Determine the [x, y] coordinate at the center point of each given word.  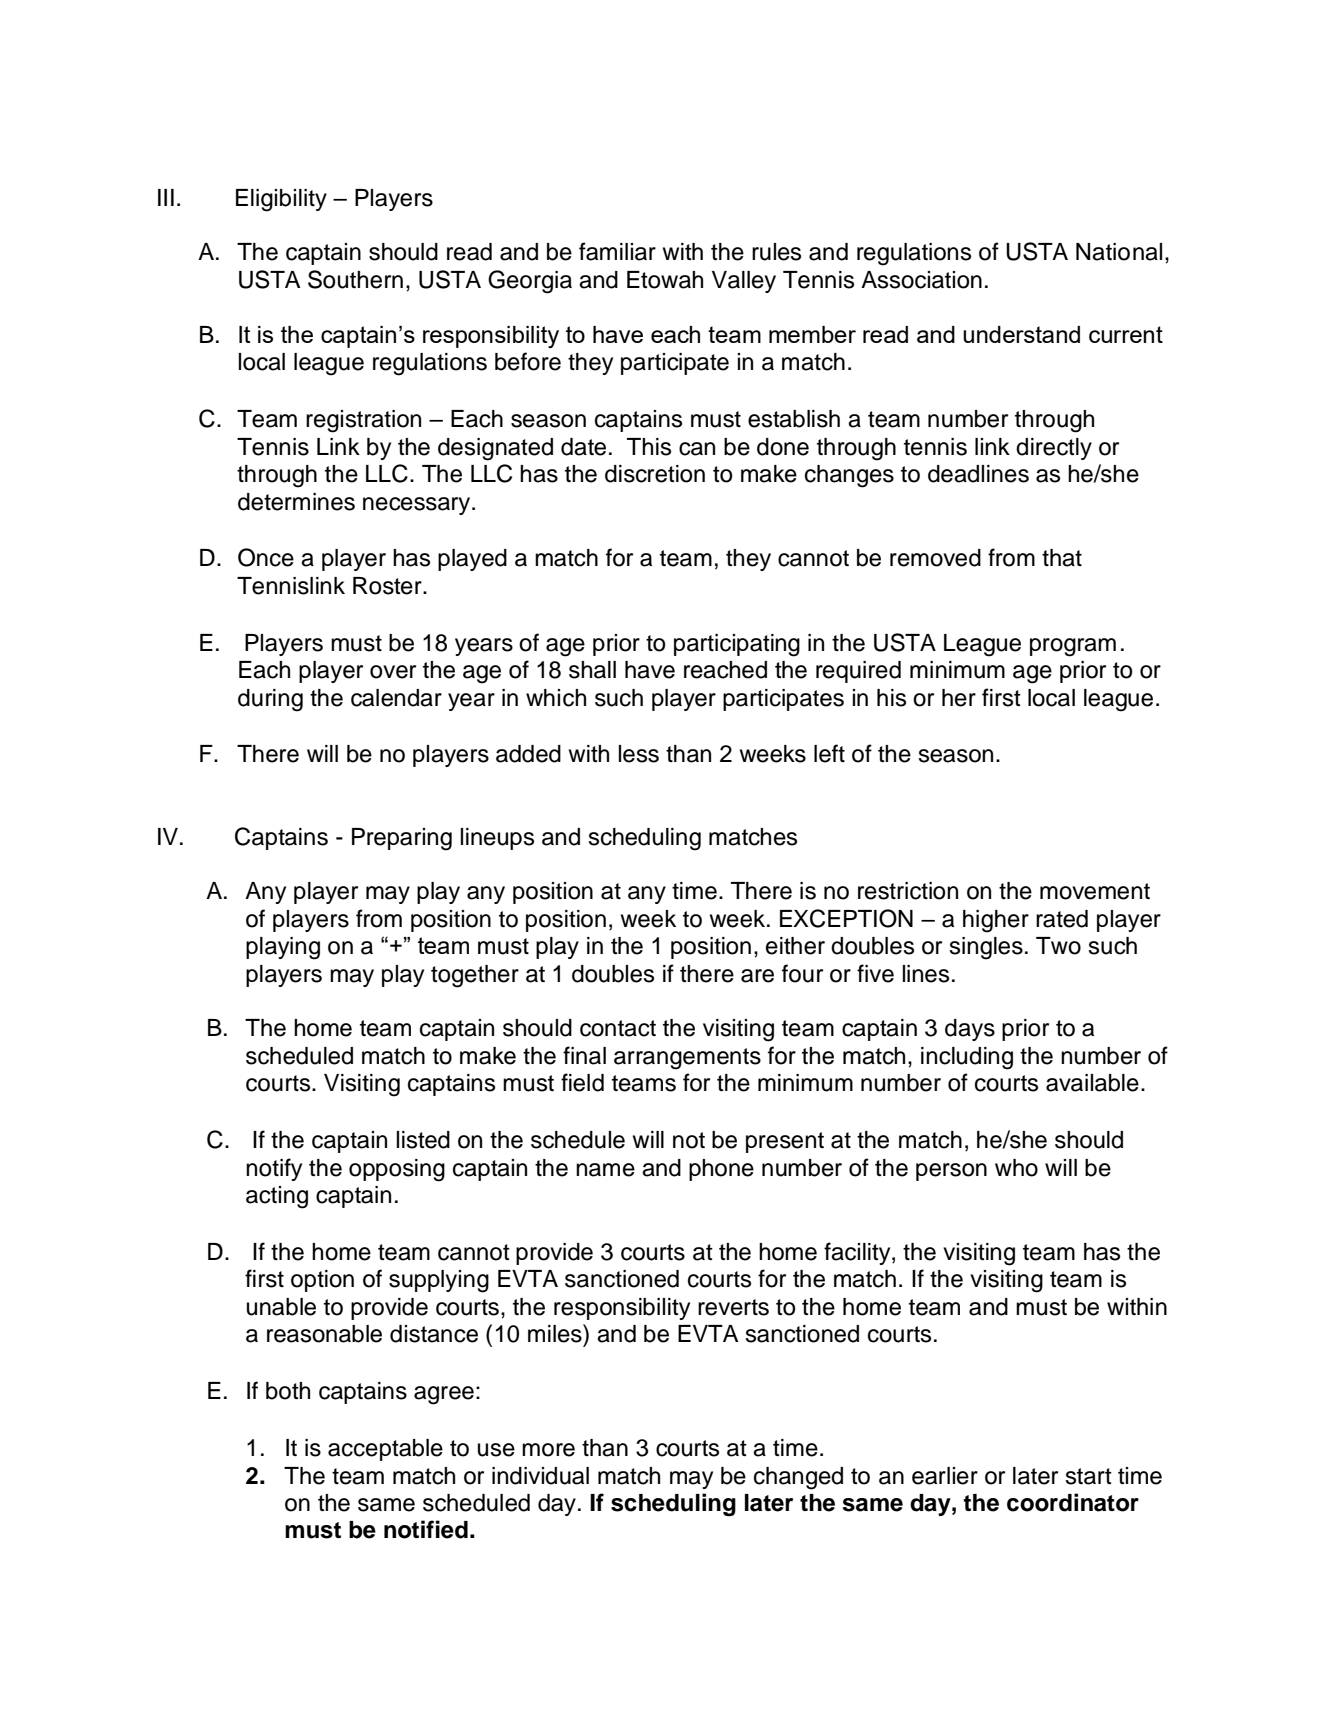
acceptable [385, 1450]
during [270, 700]
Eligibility [281, 200]
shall [592, 670]
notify [274, 1169]
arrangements [687, 1059]
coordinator [1073, 1502]
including [967, 1058]
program [1073, 647]
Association [921, 280]
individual [540, 1476]
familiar [617, 251]
